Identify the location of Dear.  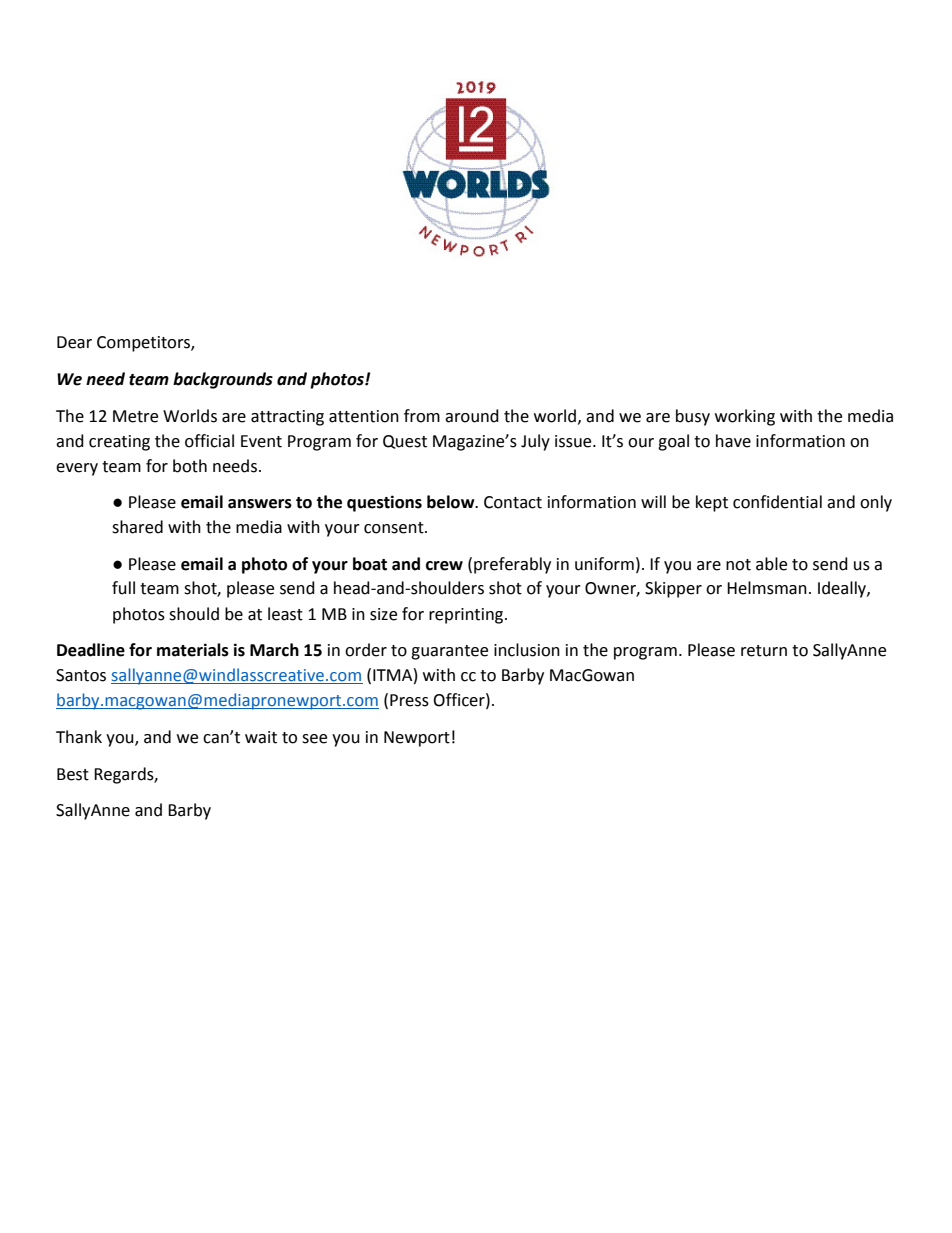
(74, 342).
